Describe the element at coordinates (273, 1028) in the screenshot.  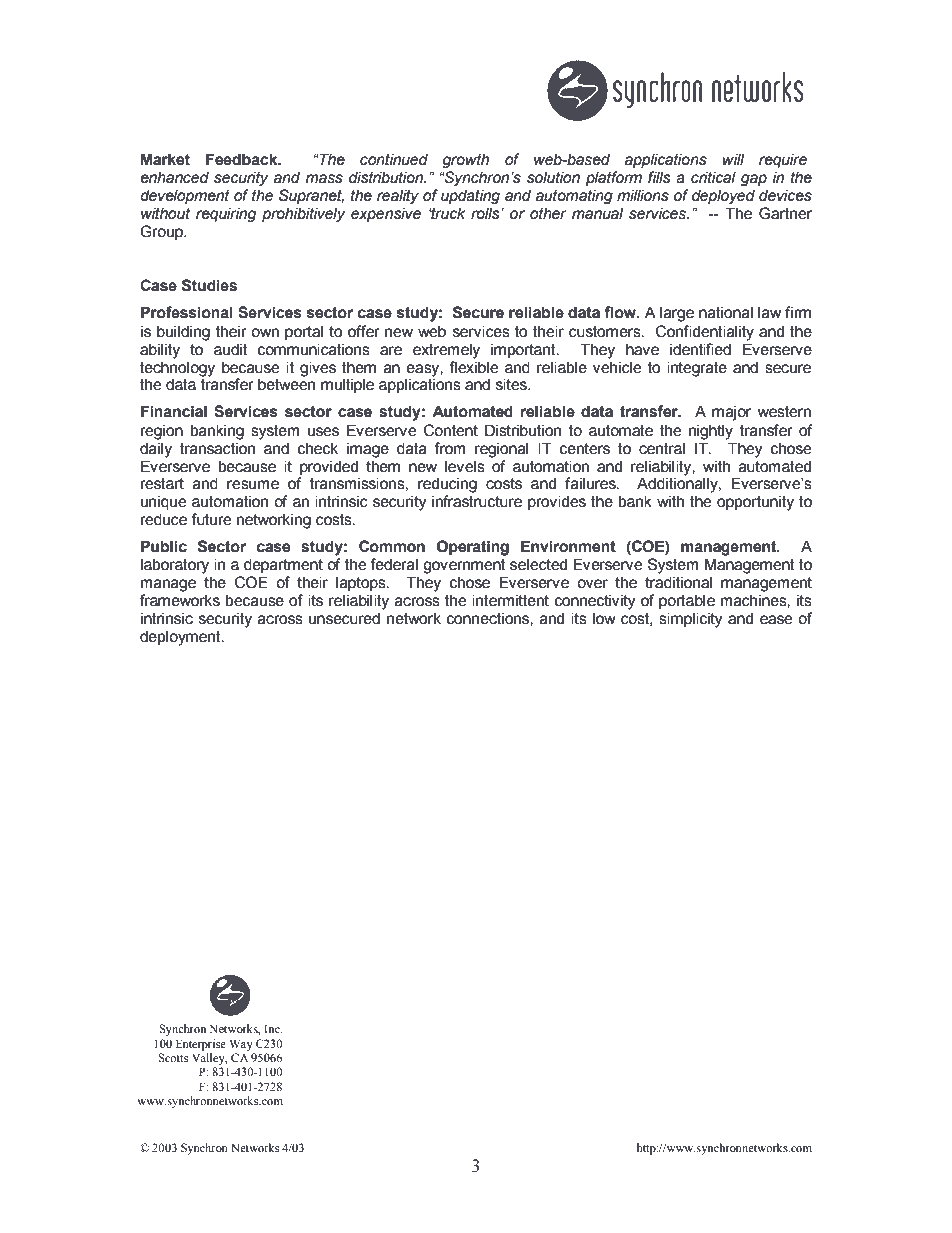
I see `Inc` at that location.
